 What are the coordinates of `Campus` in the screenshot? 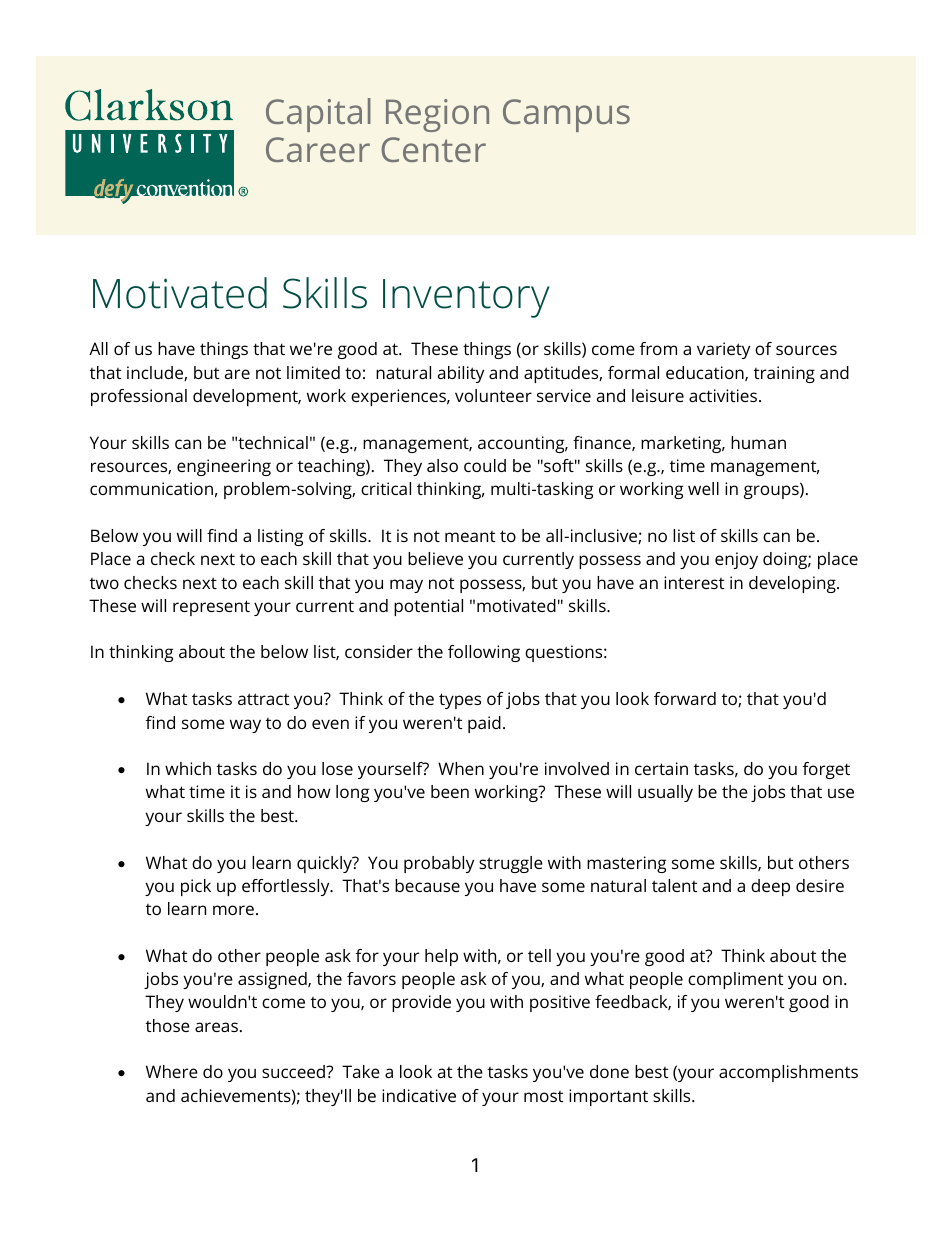 It's located at (566, 115).
